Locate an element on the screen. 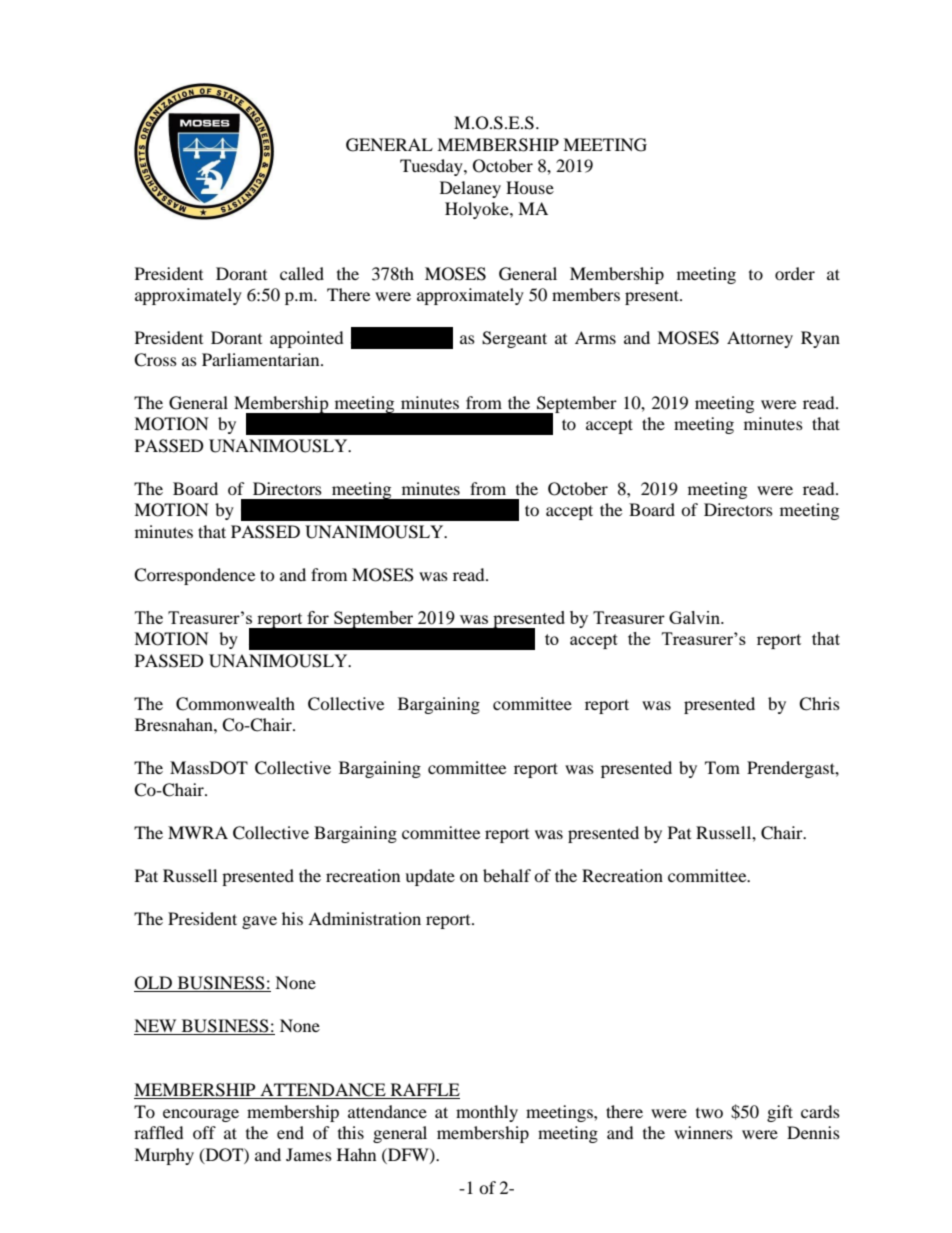 The width and height of the screenshot is (952, 1233). called is located at coordinates (302, 273).
